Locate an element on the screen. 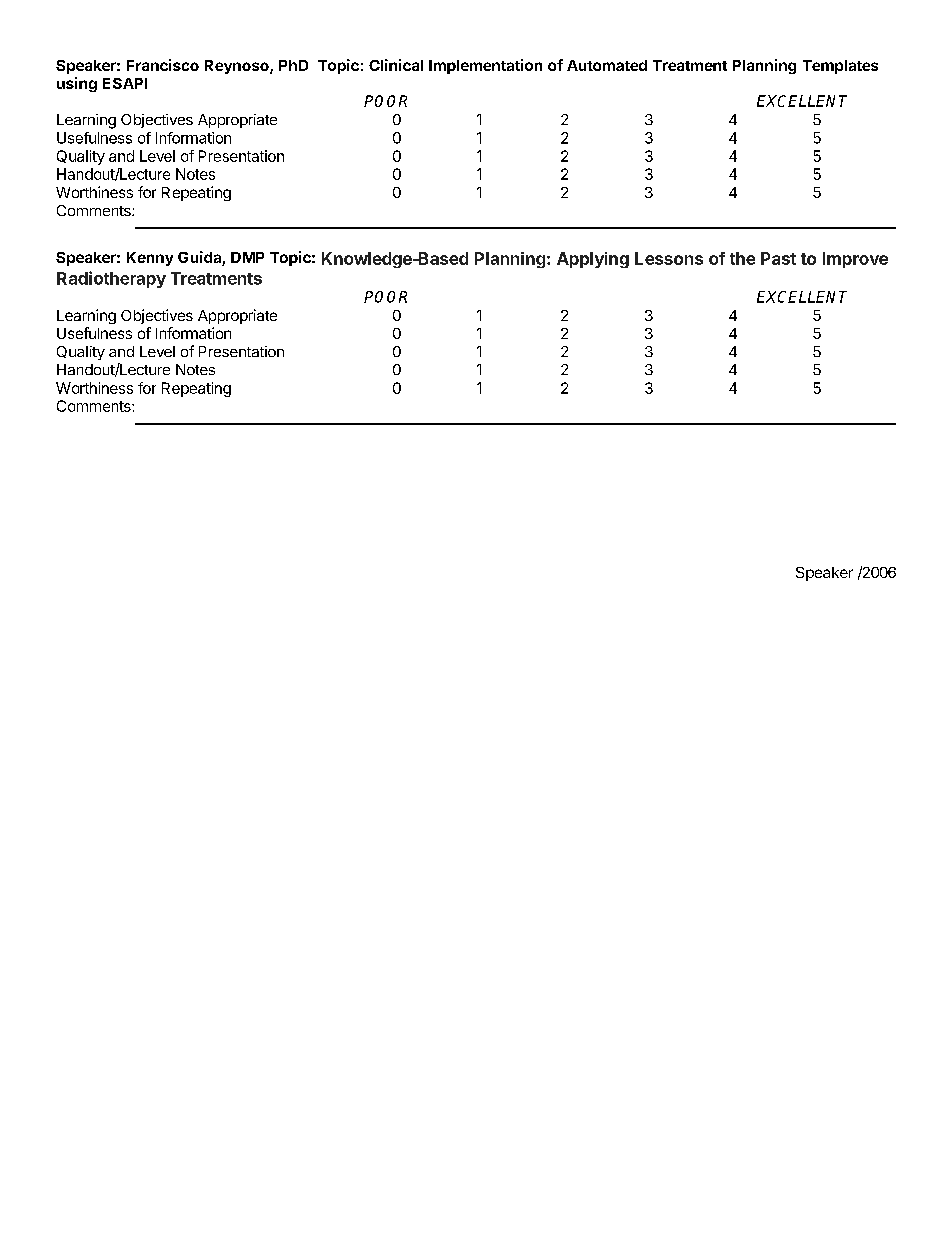  Automated is located at coordinates (607, 65).
